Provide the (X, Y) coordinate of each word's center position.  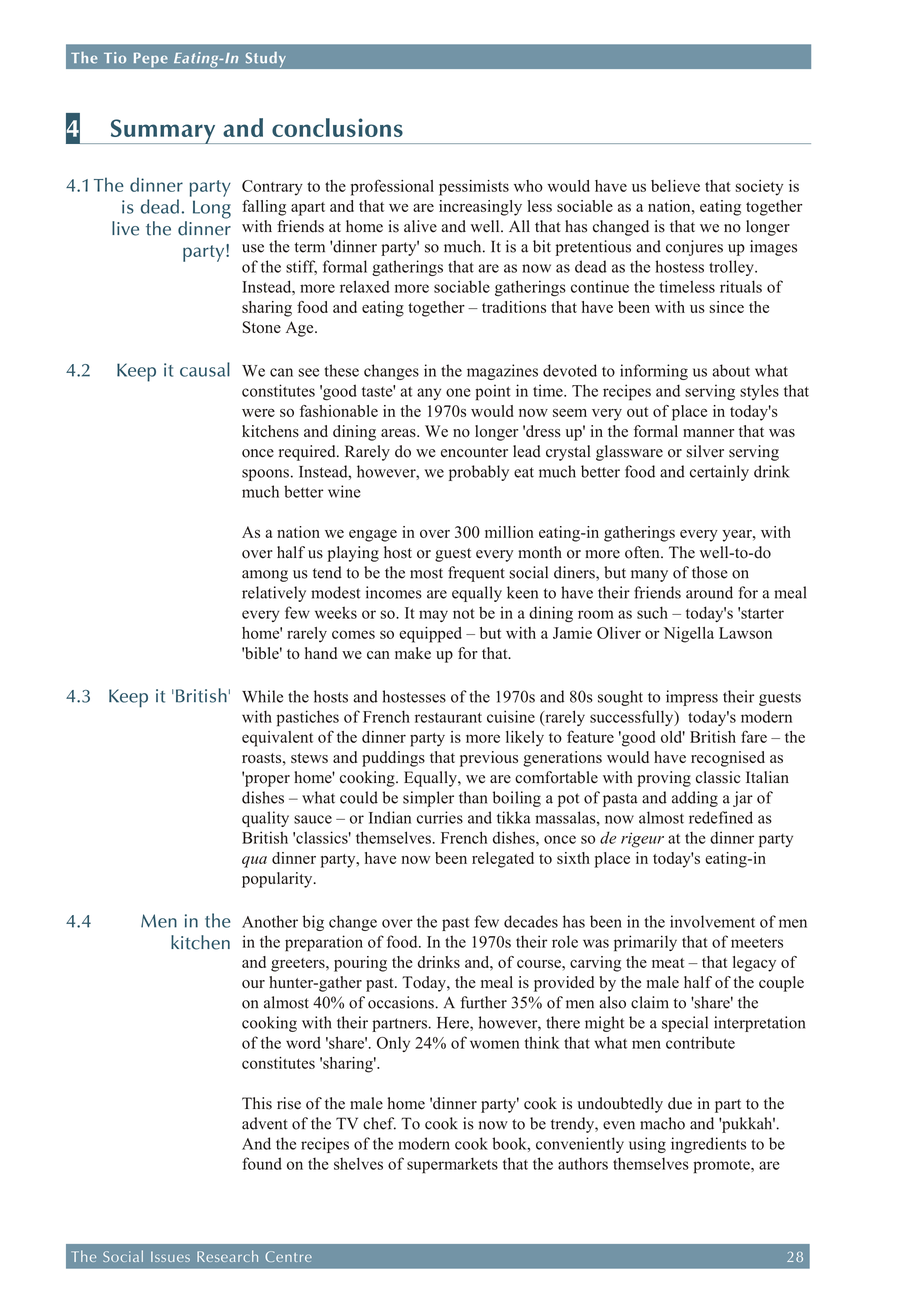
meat (668, 963)
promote (722, 1166)
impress (692, 698)
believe (675, 186)
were (258, 412)
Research (227, 1256)
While (262, 696)
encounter (474, 452)
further (483, 1002)
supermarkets (452, 1165)
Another (270, 921)
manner (708, 433)
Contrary (272, 188)
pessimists (474, 188)
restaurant (448, 718)
